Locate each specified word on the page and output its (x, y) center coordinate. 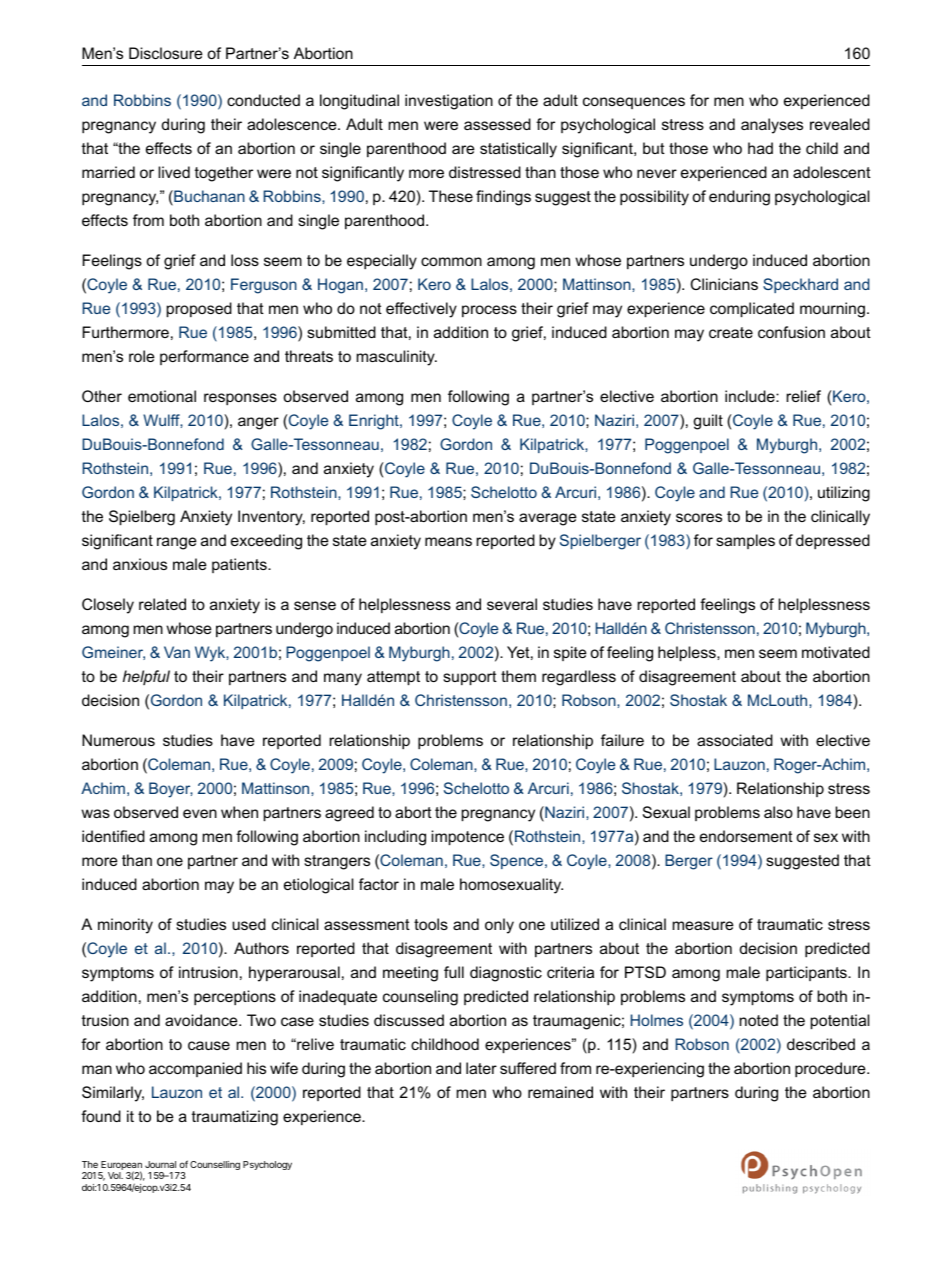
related (162, 604)
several (512, 604)
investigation (449, 102)
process (489, 311)
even (200, 813)
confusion (791, 332)
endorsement (746, 836)
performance (204, 357)
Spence (518, 861)
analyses (772, 126)
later (481, 1068)
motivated (836, 652)
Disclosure (166, 53)
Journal (160, 1164)
